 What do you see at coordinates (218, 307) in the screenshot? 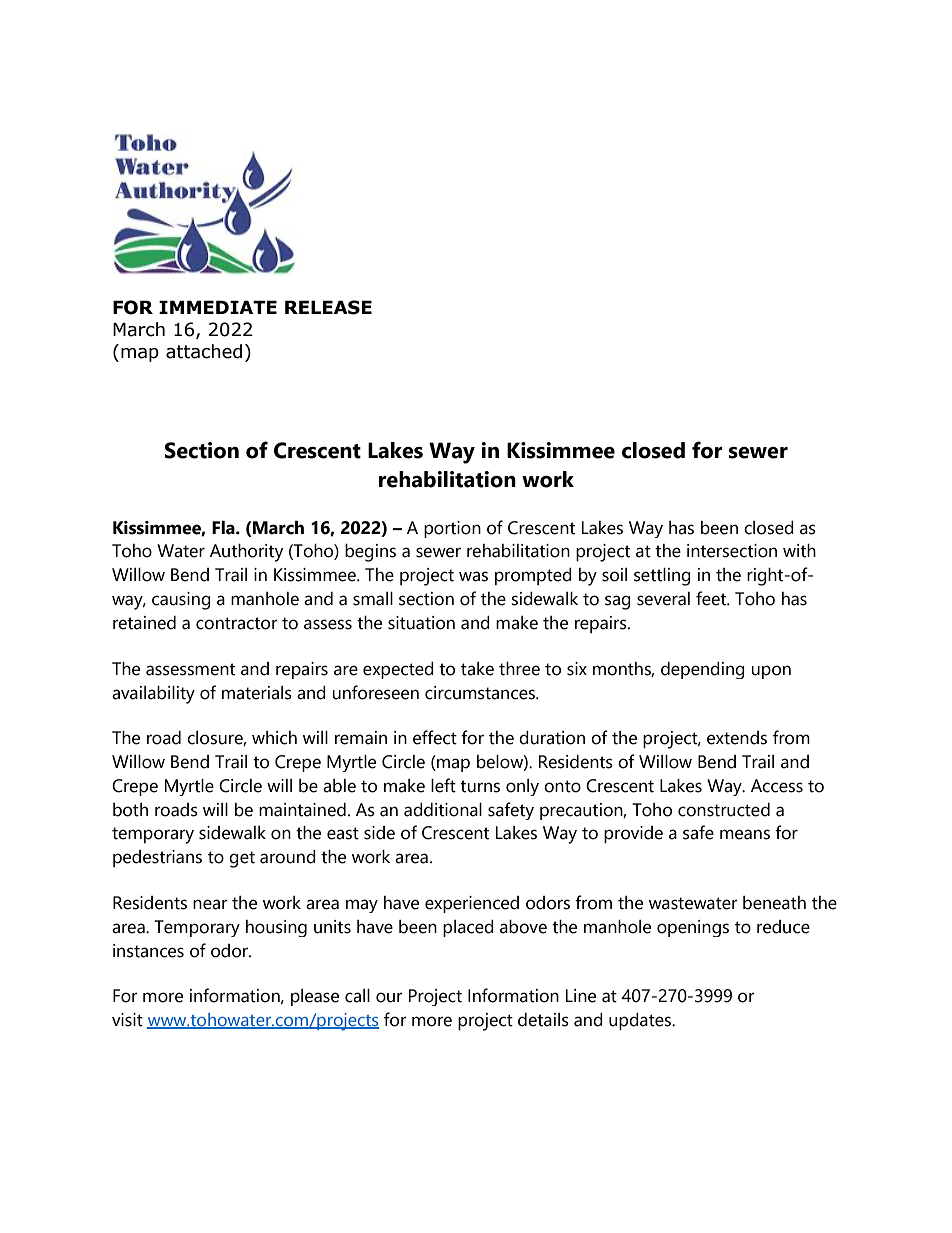
I see `IMMEDIATE` at bounding box center [218, 307].
